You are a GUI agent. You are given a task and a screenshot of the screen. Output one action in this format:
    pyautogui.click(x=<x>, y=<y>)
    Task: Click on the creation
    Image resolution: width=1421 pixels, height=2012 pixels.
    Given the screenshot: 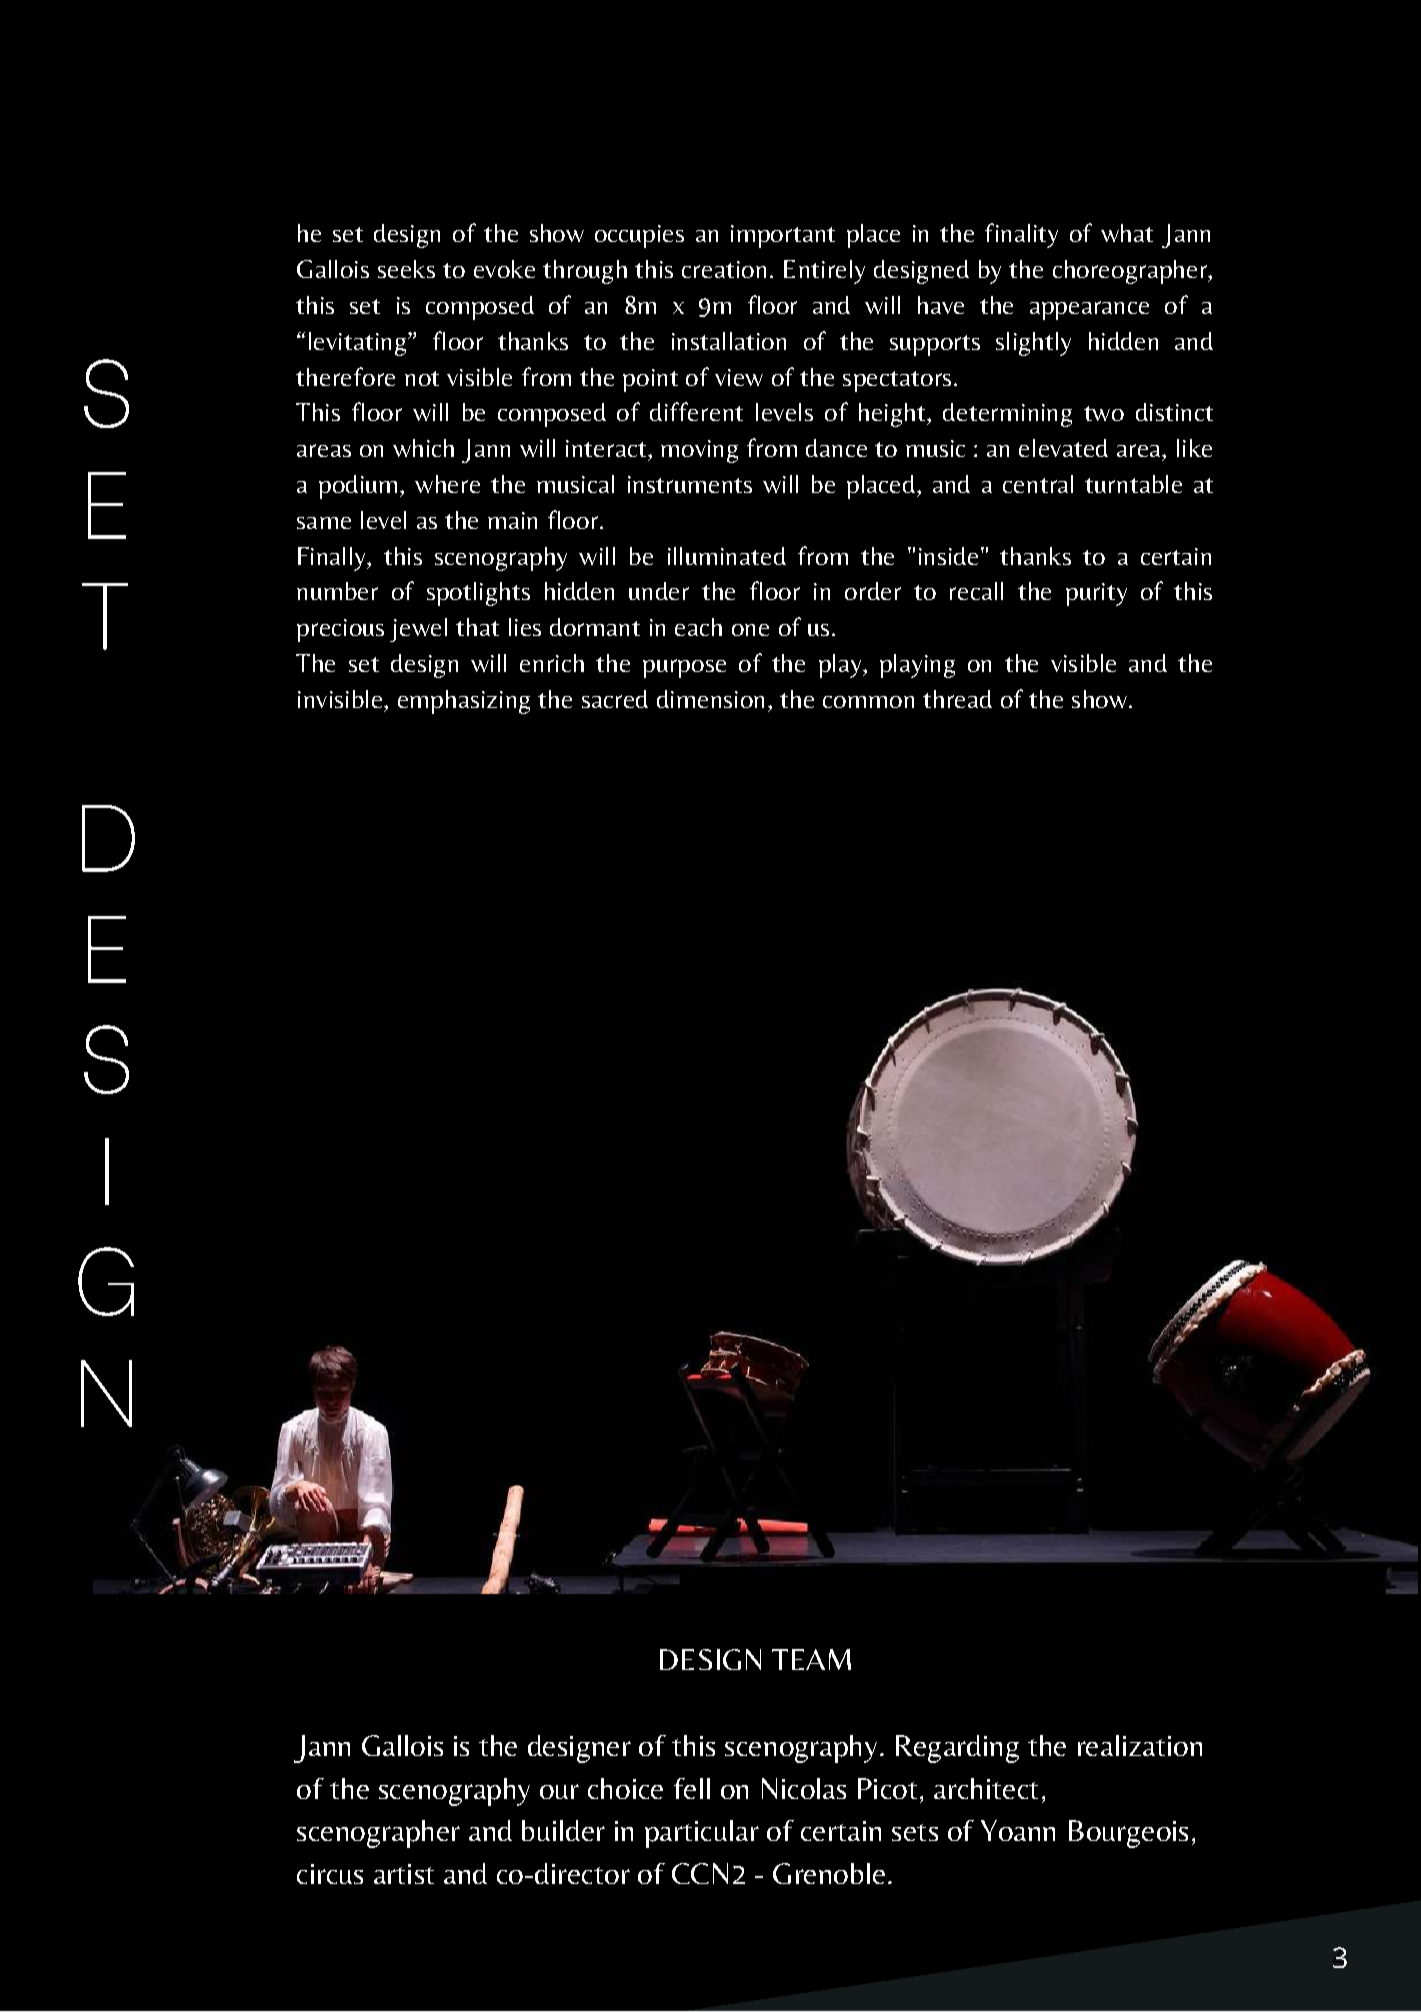 What is the action you would take?
    pyautogui.click(x=724, y=269)
